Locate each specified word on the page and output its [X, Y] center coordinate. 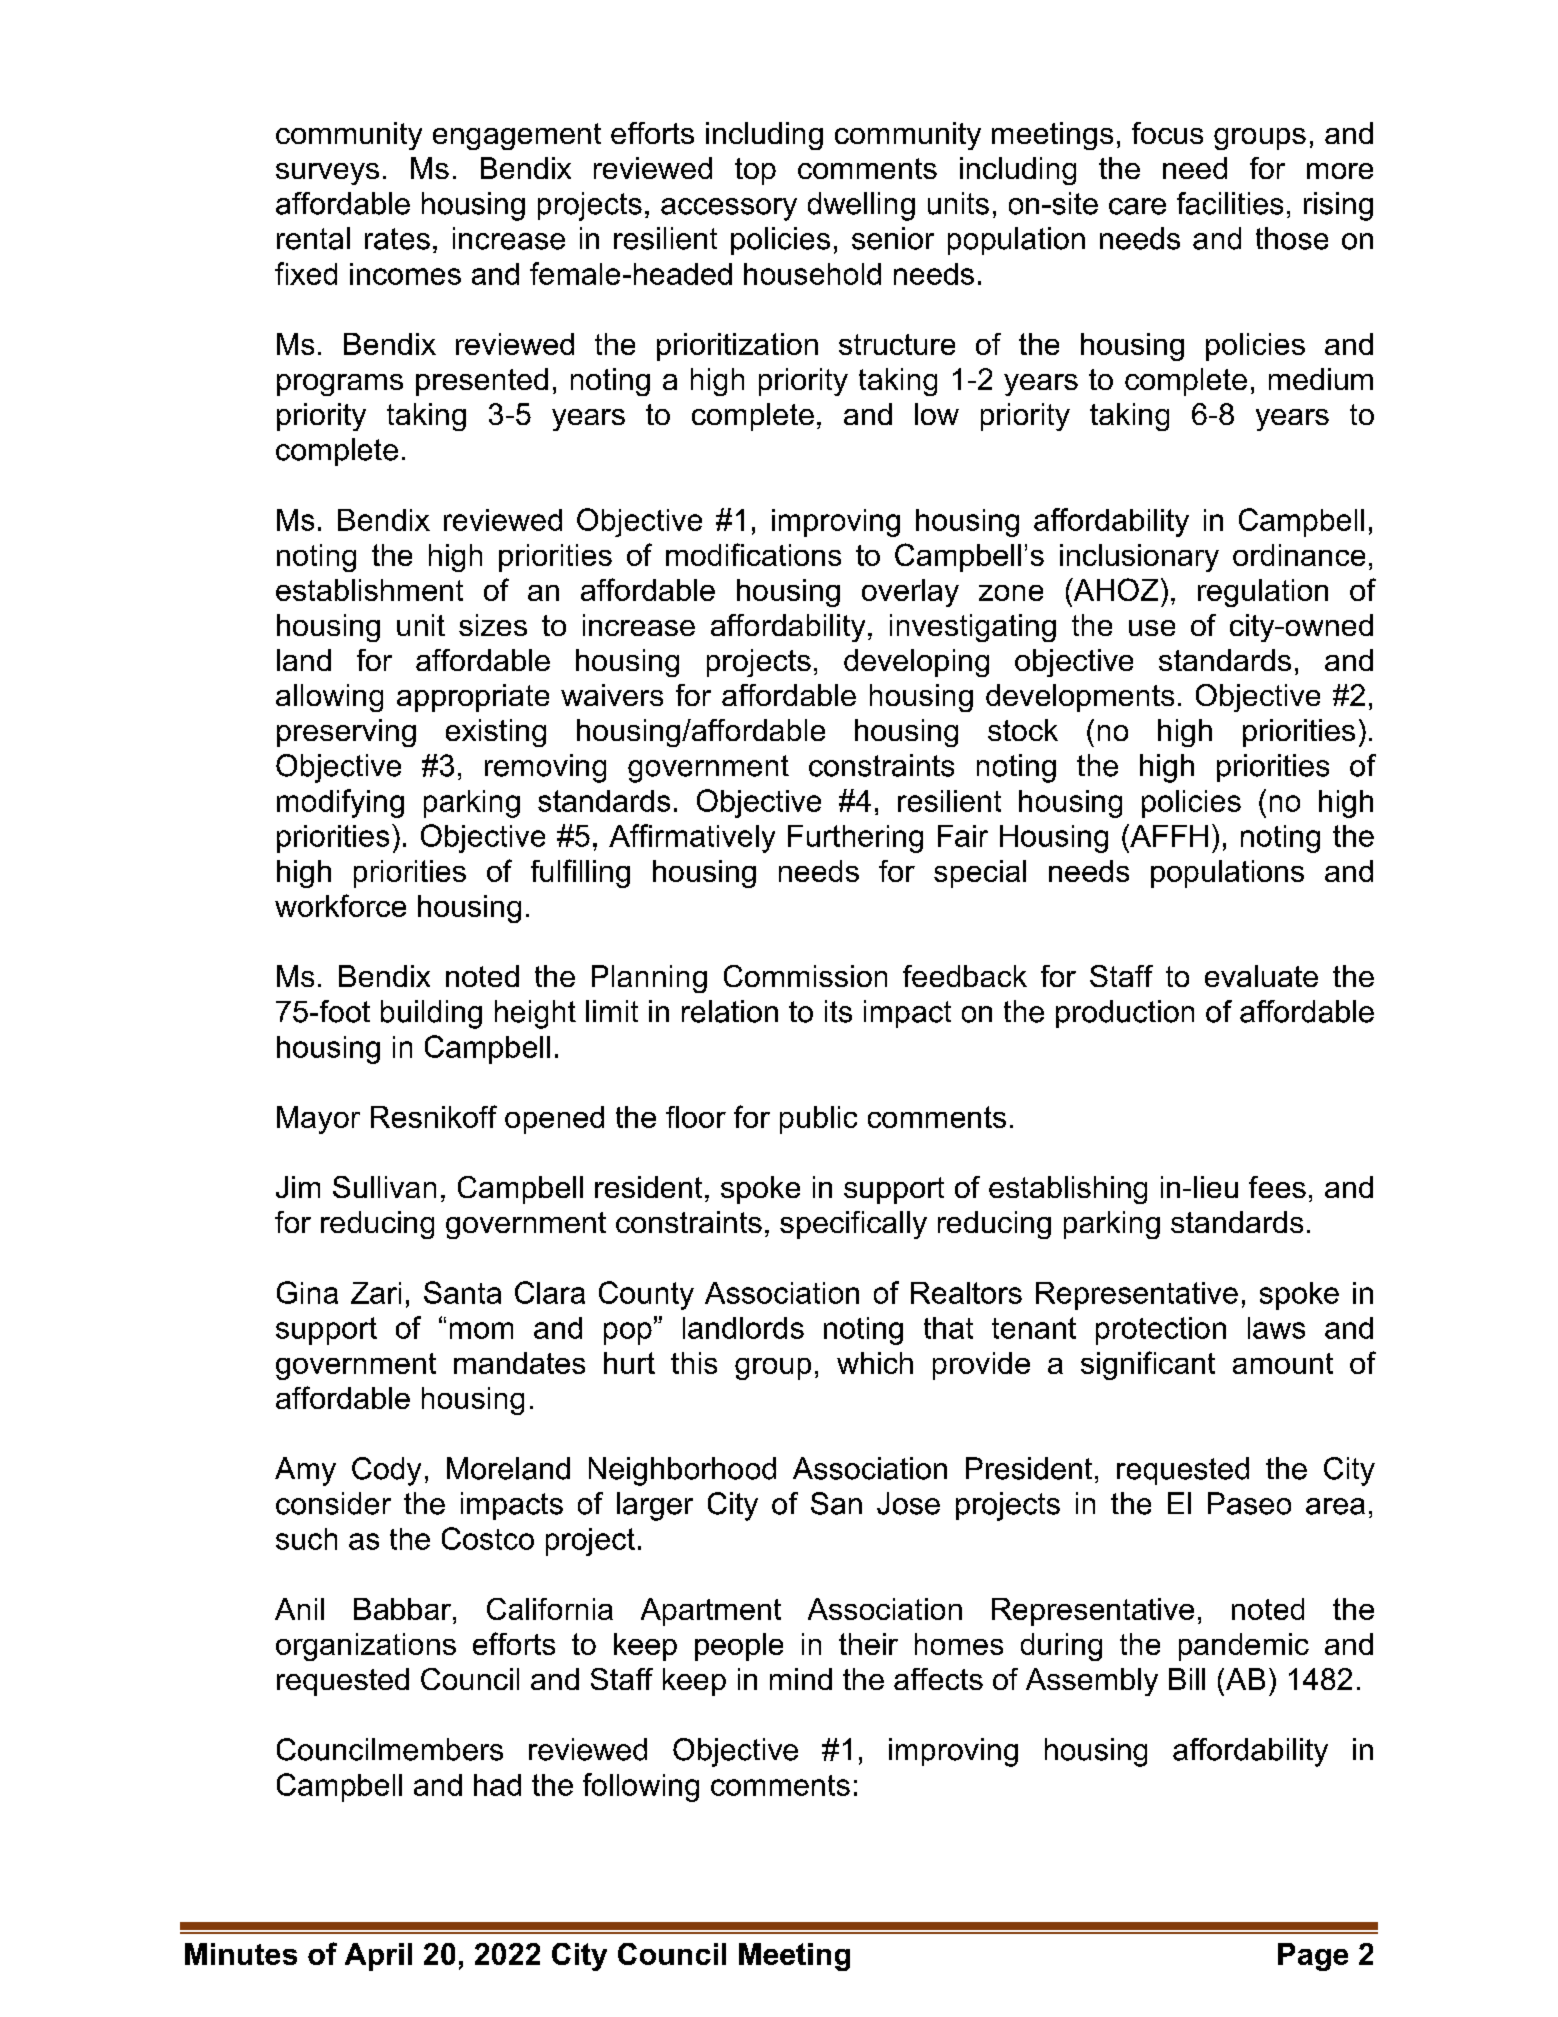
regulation [1263, 593]
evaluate [1261, 976]
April [378, 1957]
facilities [1230, 203]
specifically [853, 1225]
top [755, 171]
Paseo [1249, 1503]
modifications [753, 554]
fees [1277, 1187]
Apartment [711, 1612]
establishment [369, 590]
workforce [340, 905]
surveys [327, 174]
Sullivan [384, 1187]
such [306, 1539]
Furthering [855, 839]
